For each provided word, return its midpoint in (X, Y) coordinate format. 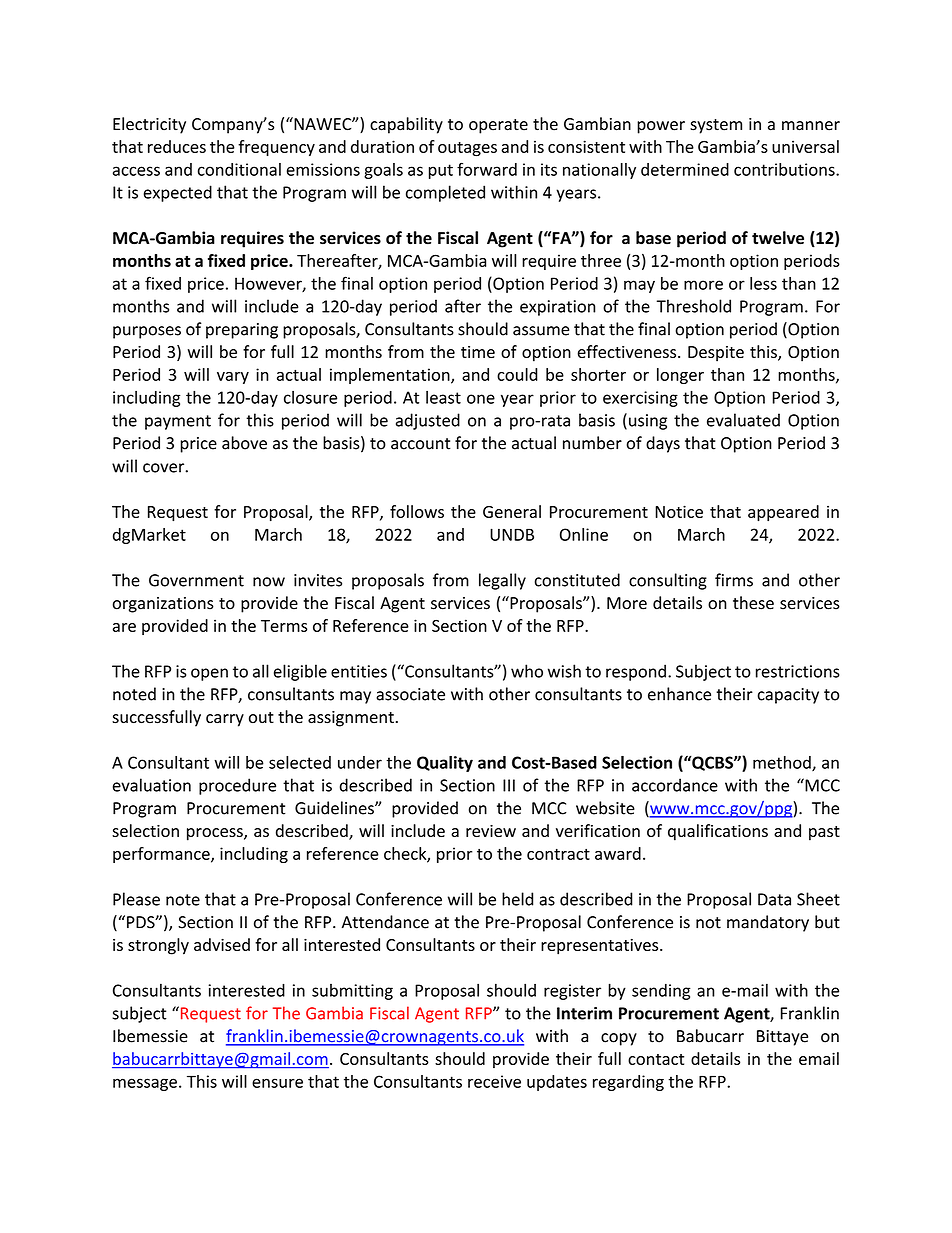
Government (196, 580)
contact (656, 1059)
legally (502, 581)
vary (233, 378)
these (753, 603)
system (716, 126)
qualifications (718, 832)
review (491, 831)
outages (467, 149)
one (481, 399)
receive (494, 1081)
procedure (237, 786)
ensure (277, 1083)
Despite (716, 354)
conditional (239, 169)
